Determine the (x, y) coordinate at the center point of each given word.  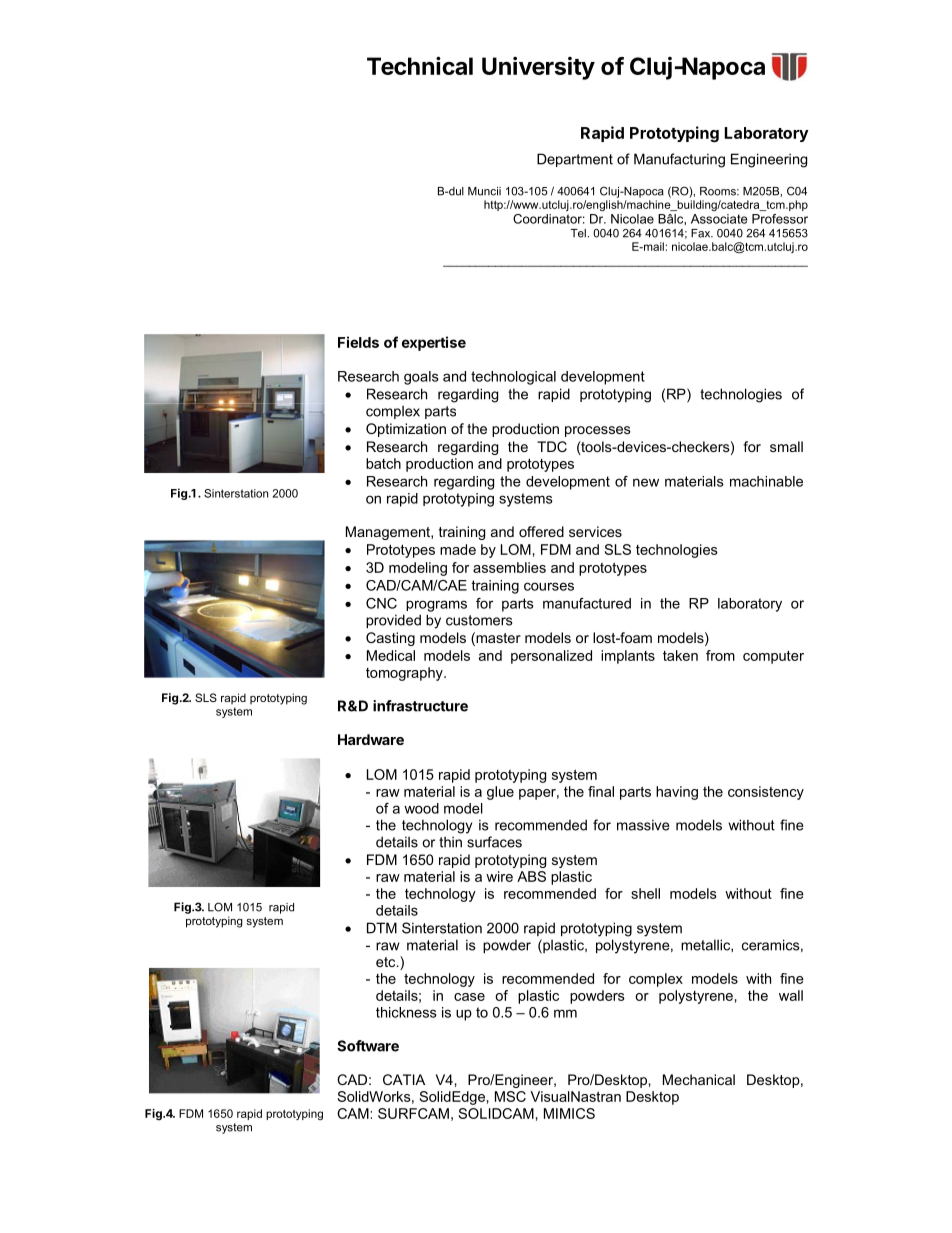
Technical (420, 65)
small (786, 446)
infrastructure (420, 706)
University (538, 68)
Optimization (406, 430)
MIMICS (569, 1113)
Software (368, 1046)
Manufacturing (679, 160)
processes (598, 431)
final (601, 791)
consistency (766, 793)
